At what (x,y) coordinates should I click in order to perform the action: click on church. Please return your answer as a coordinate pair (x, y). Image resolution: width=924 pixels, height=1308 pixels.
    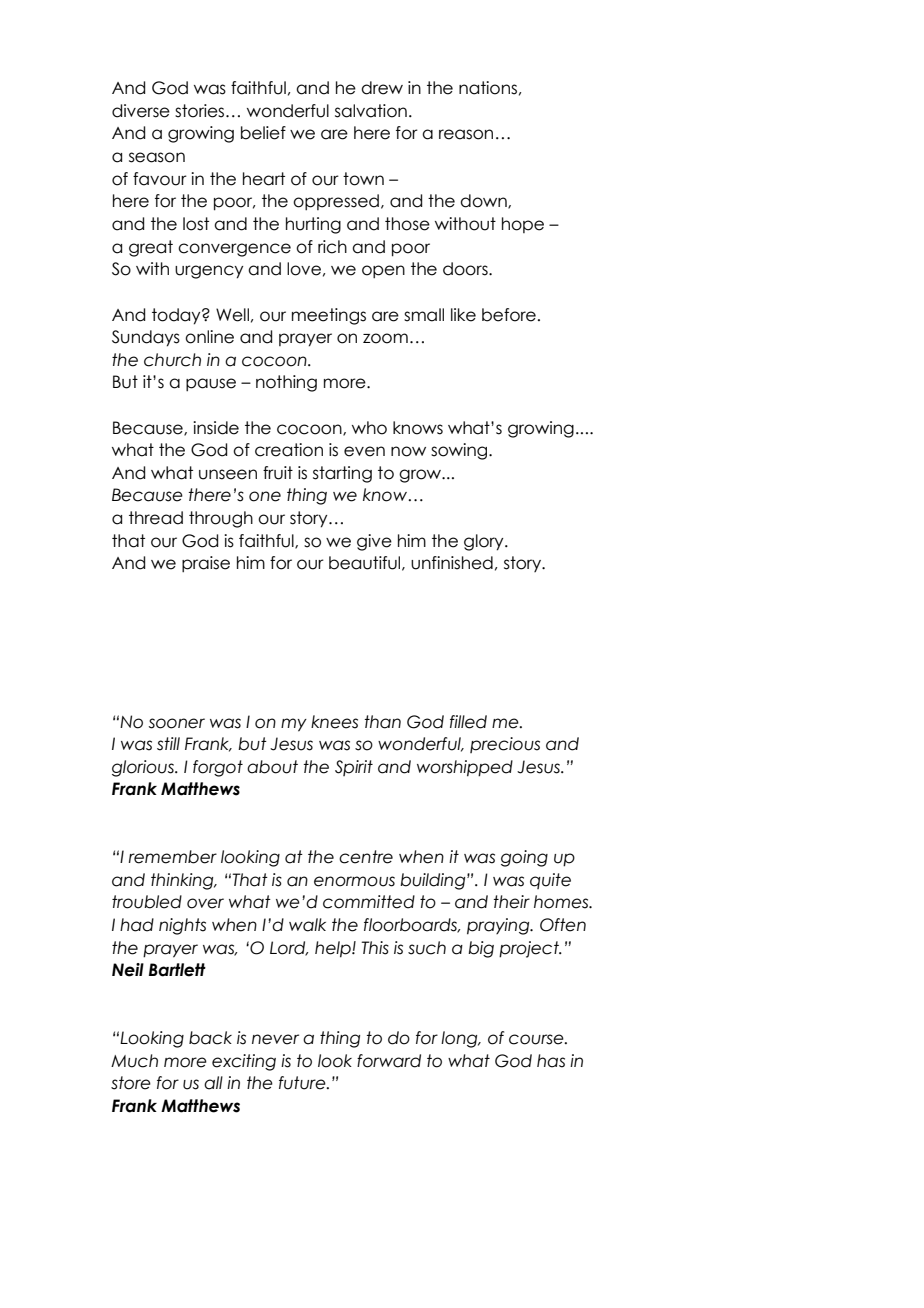
    Looking at the image, I should click on (172, 360).
